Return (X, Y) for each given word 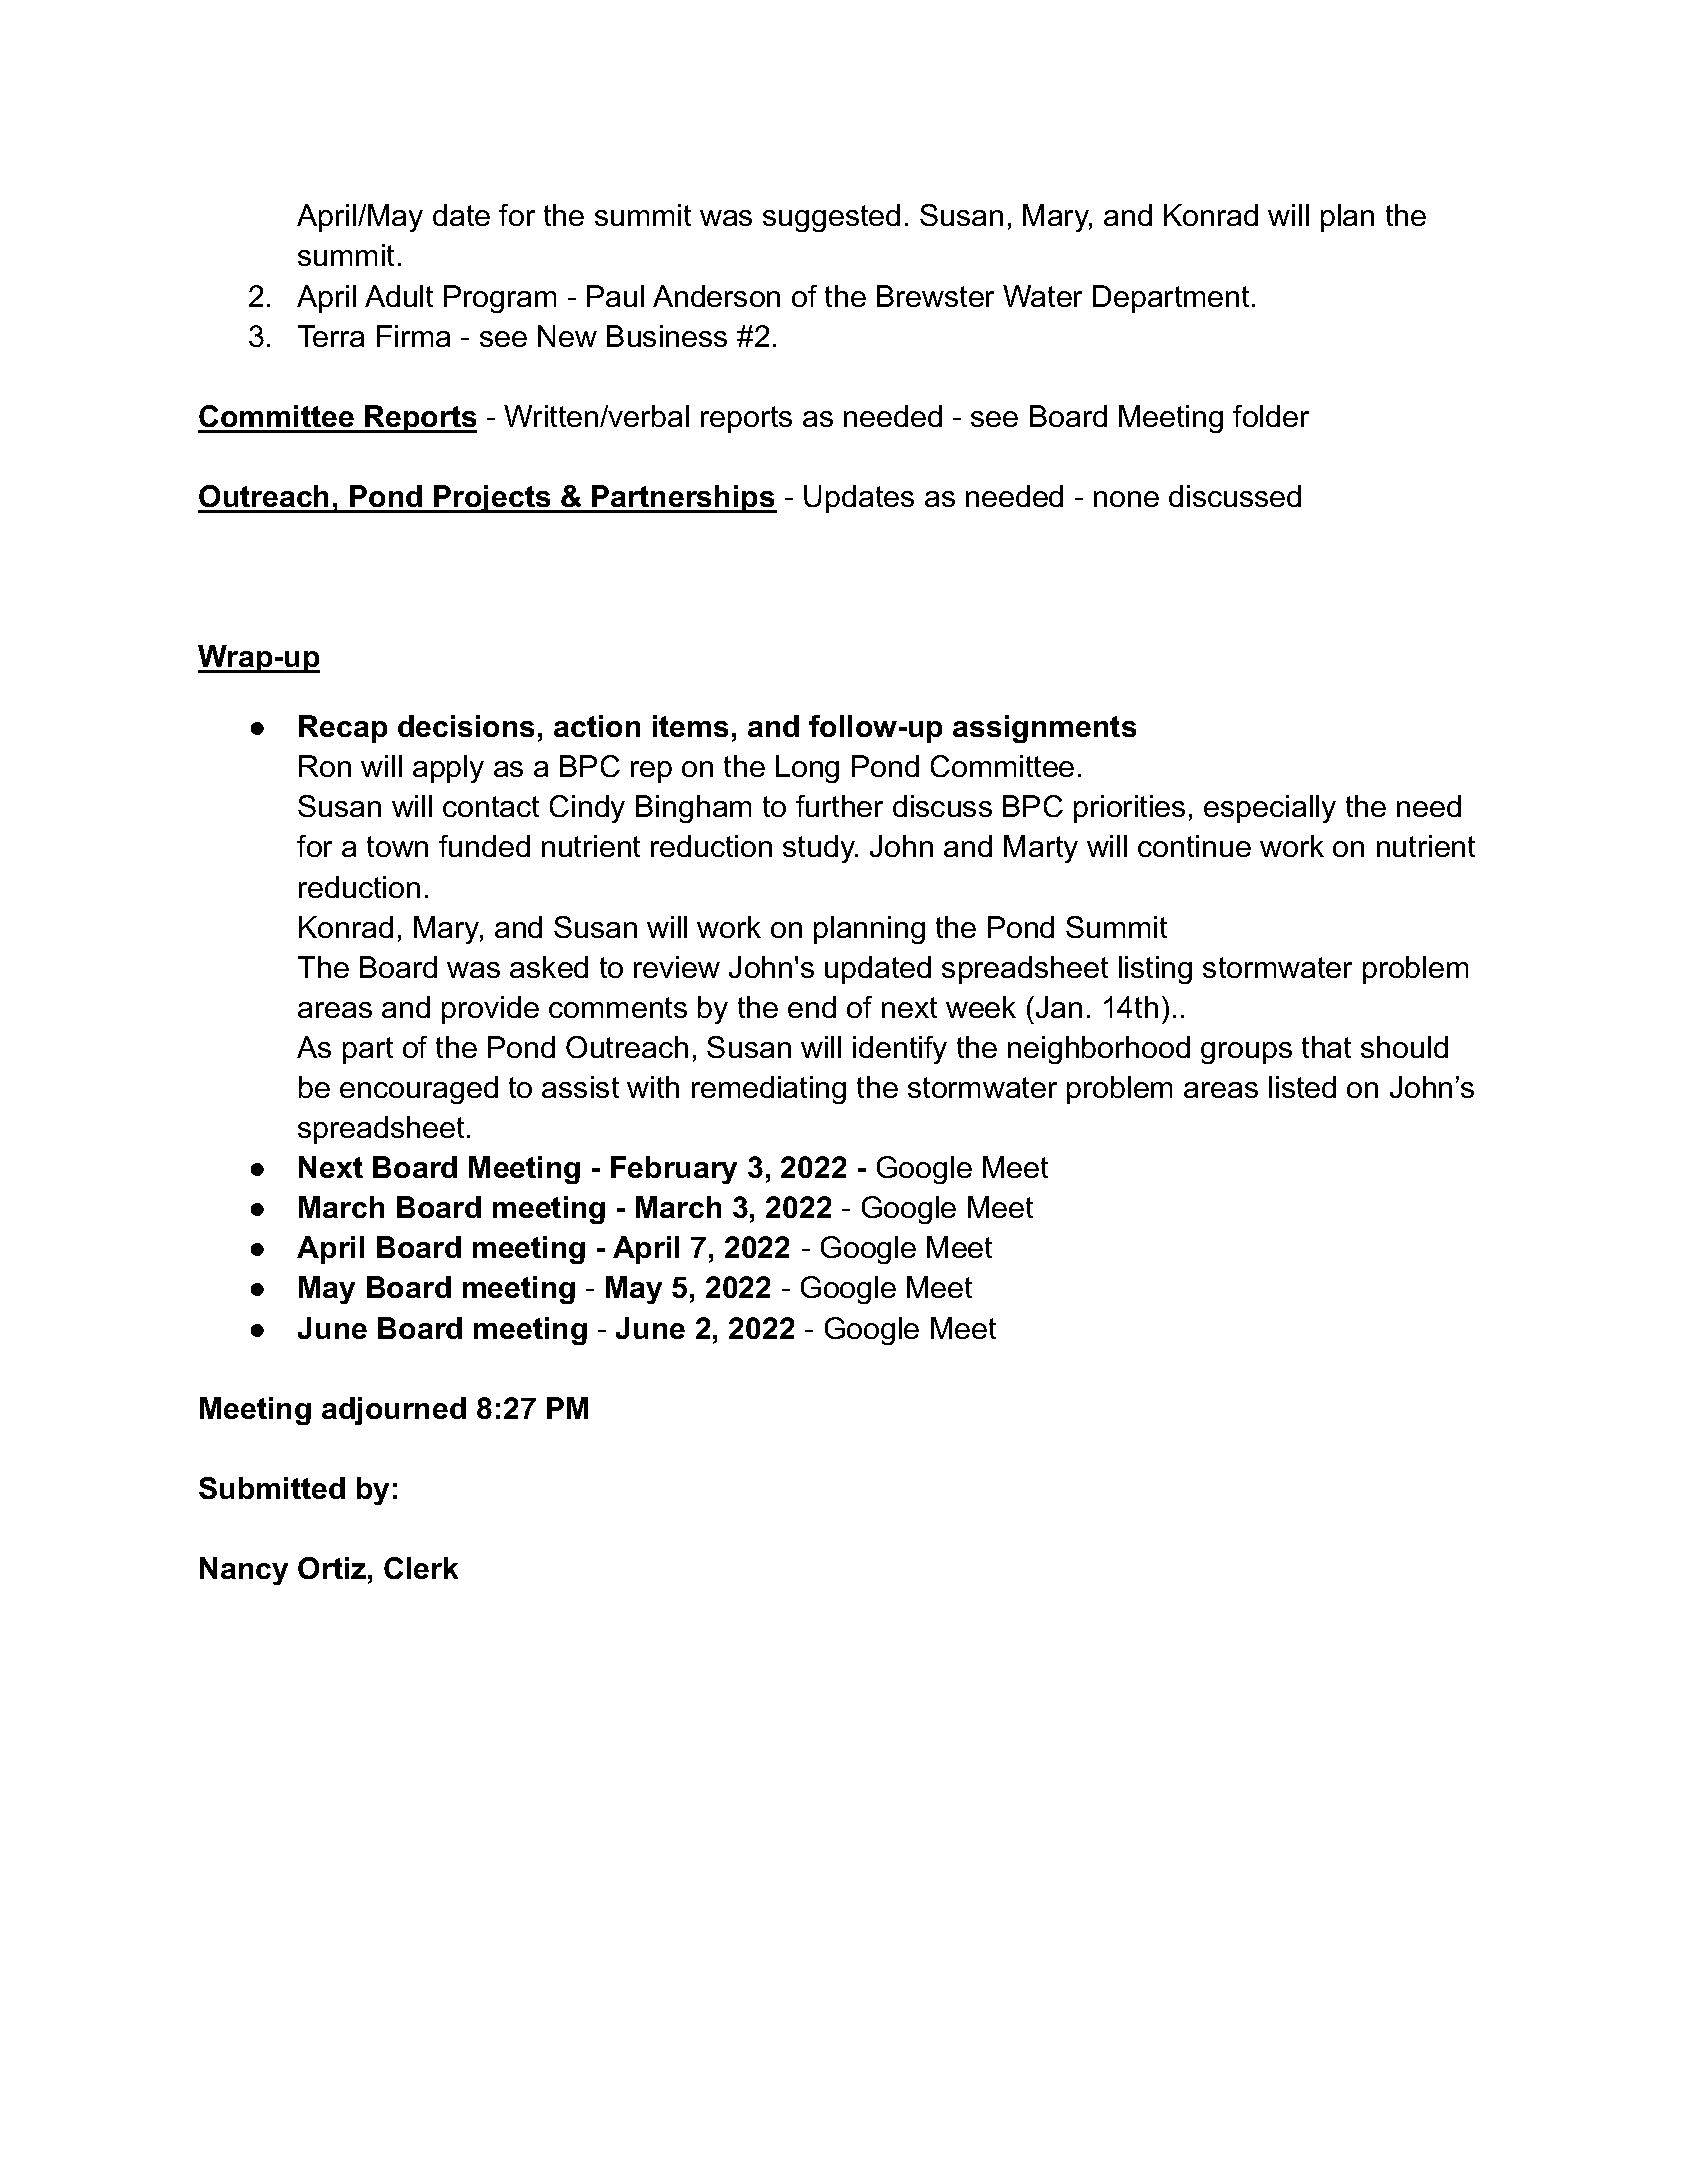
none (1126, 499)
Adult (399, 296)
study (820, 849)
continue (1194, 846)
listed (1302, 1087)
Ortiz (333, 1568)
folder (1271, 416)
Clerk (421, 1568)
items (690, 726)
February (674, 1170)
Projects (492, 499)
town (397, 846)
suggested (831, 218)
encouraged (419, 1090)
